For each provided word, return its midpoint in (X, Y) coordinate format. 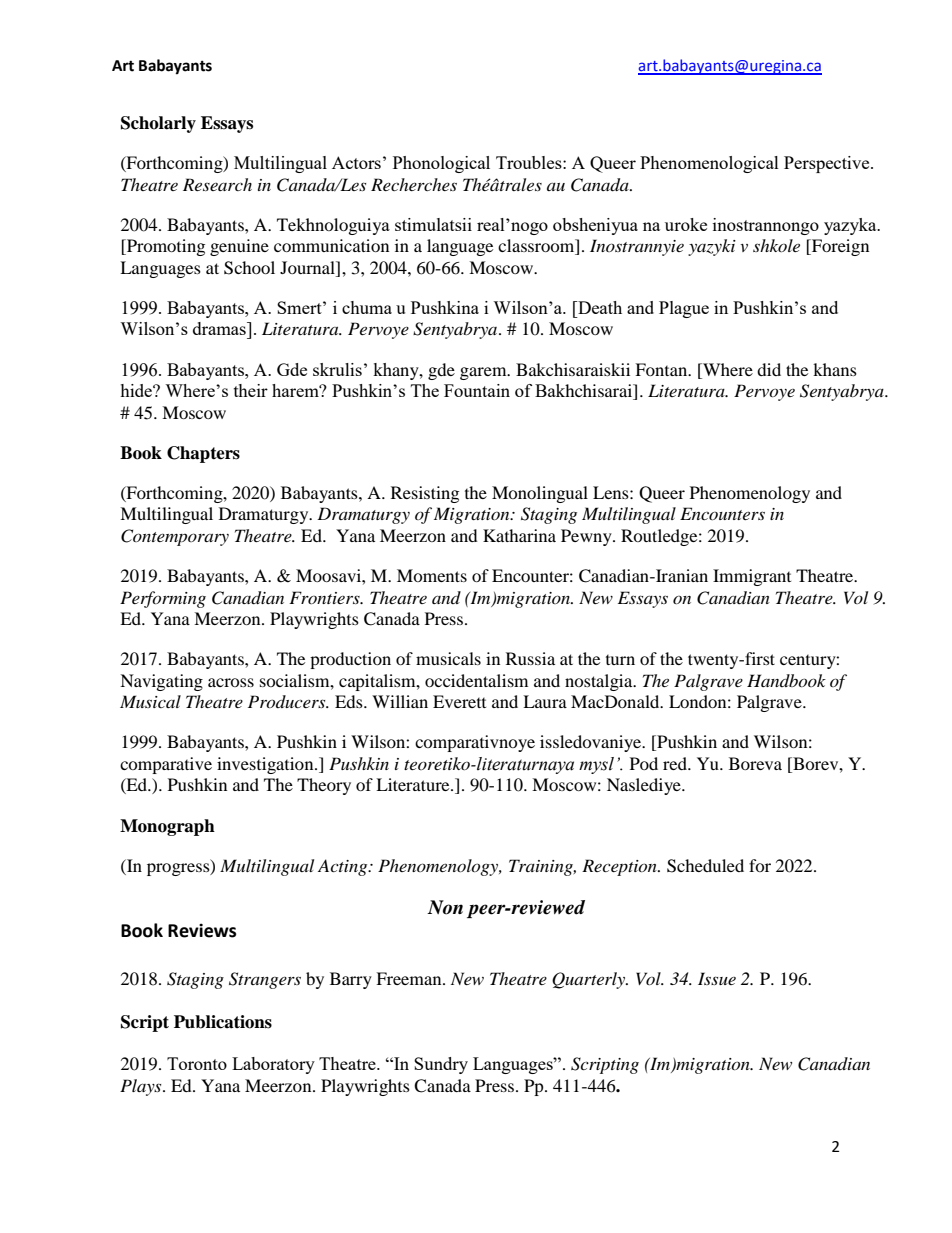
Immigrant (752, 577)
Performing (163, 599)
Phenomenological (709, 164)
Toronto (197, 1063)
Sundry (441, 1065)
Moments (432, 575)
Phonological (441, 164)
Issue (717, 978)
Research (217, 184)
